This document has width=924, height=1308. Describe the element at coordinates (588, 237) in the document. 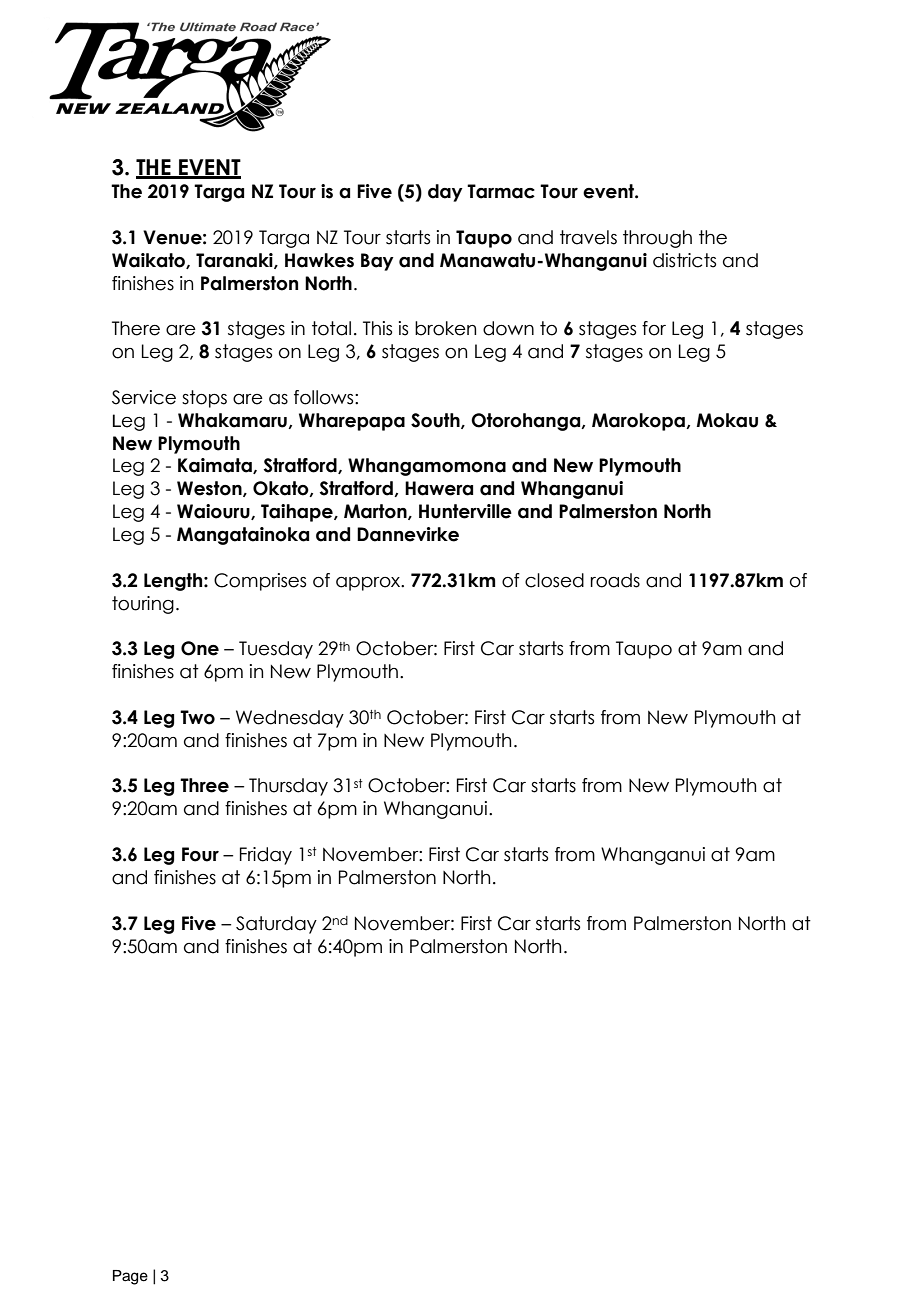

I see `travels` at that location.
